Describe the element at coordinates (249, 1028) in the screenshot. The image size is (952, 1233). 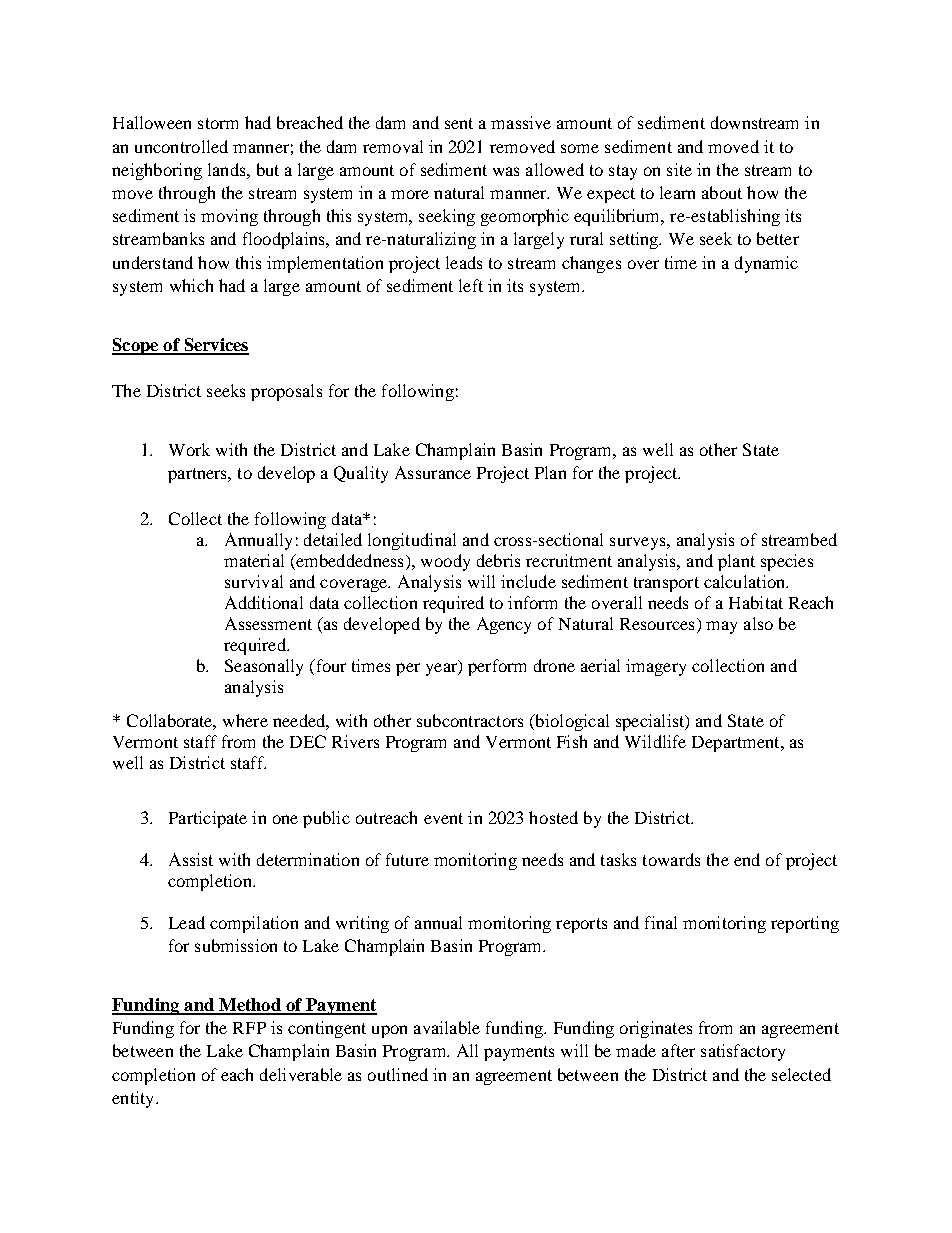
I see `RFP` at that location.
